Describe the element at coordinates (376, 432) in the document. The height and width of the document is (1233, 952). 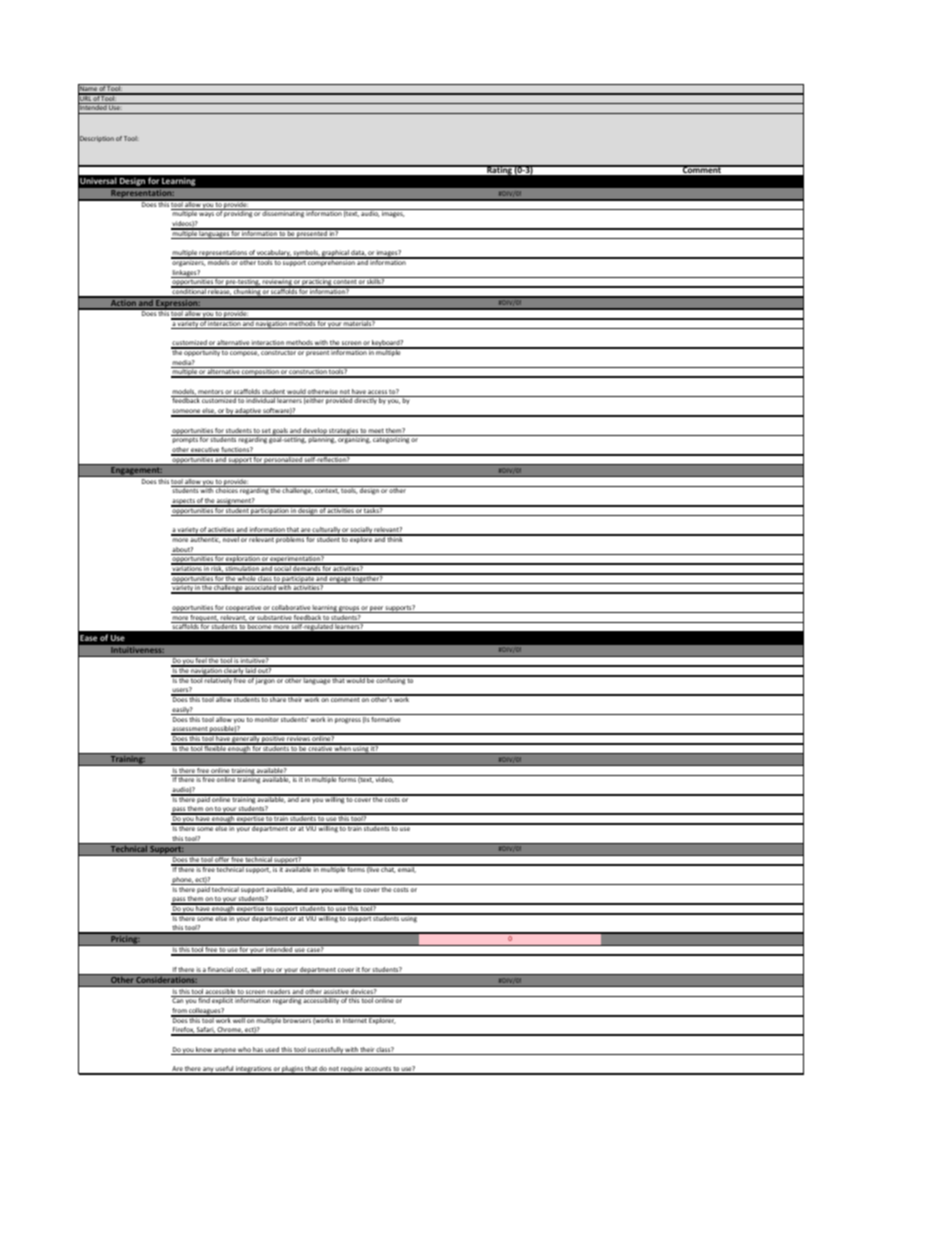
I see `meet` at that location.
